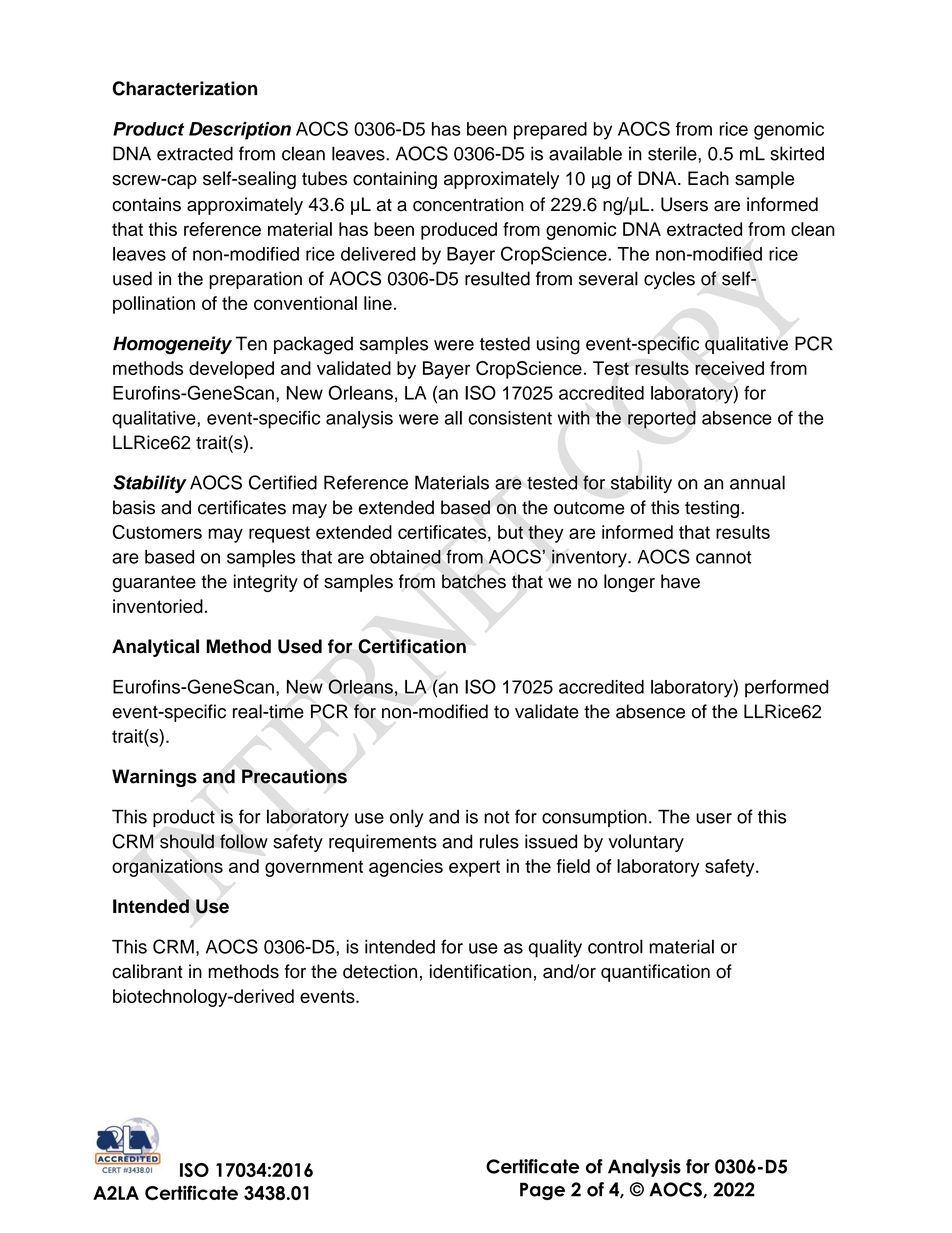 This screenshot has width=952, height=1233. What do you see at coordinates (680, 581) in the screenshot?
I see `have` at bounding box center [680, 581].
